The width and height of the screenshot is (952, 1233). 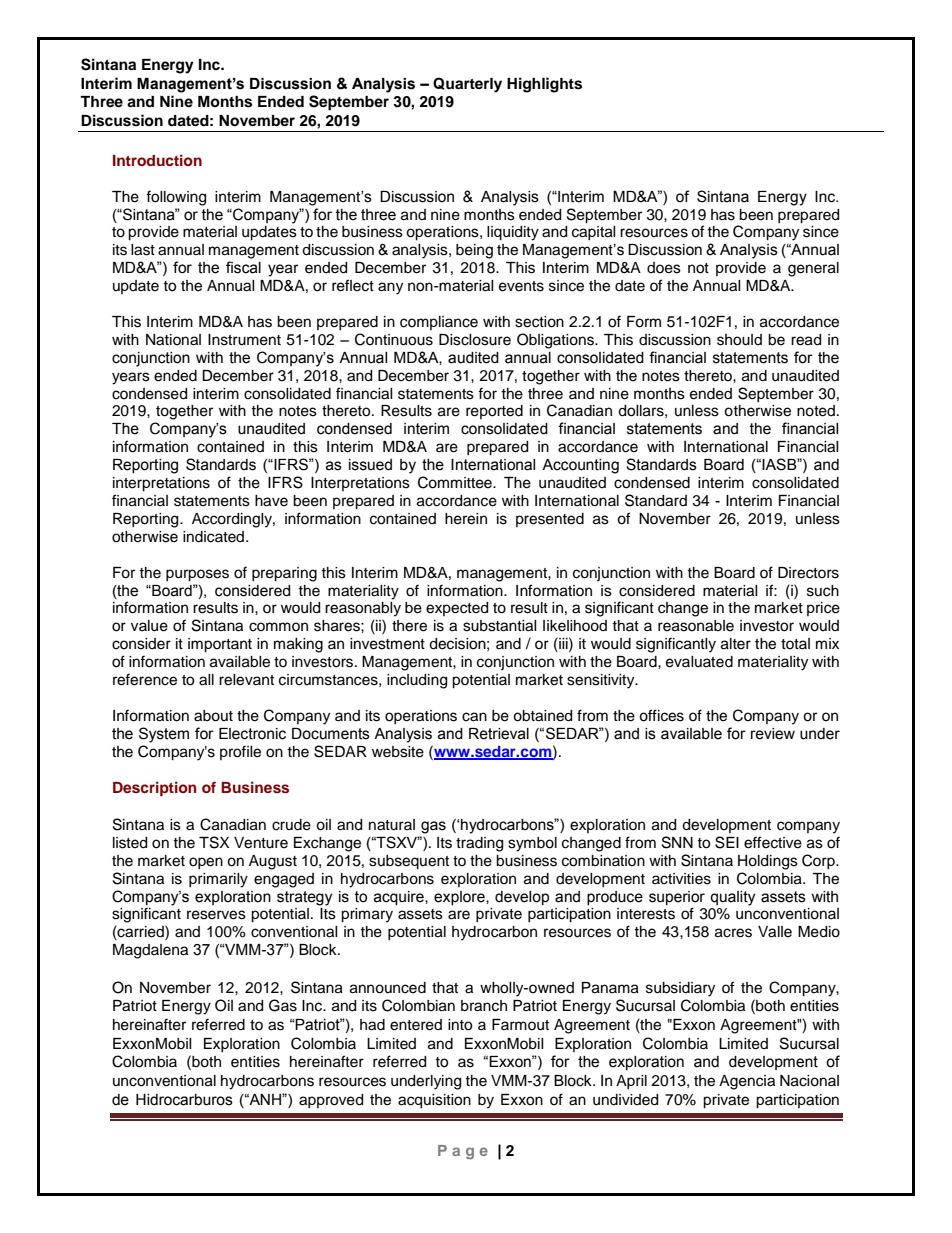 What do you see at coordinates (739, 340) in the screenshot?
I see `should` at bounding box center [739, 340].
